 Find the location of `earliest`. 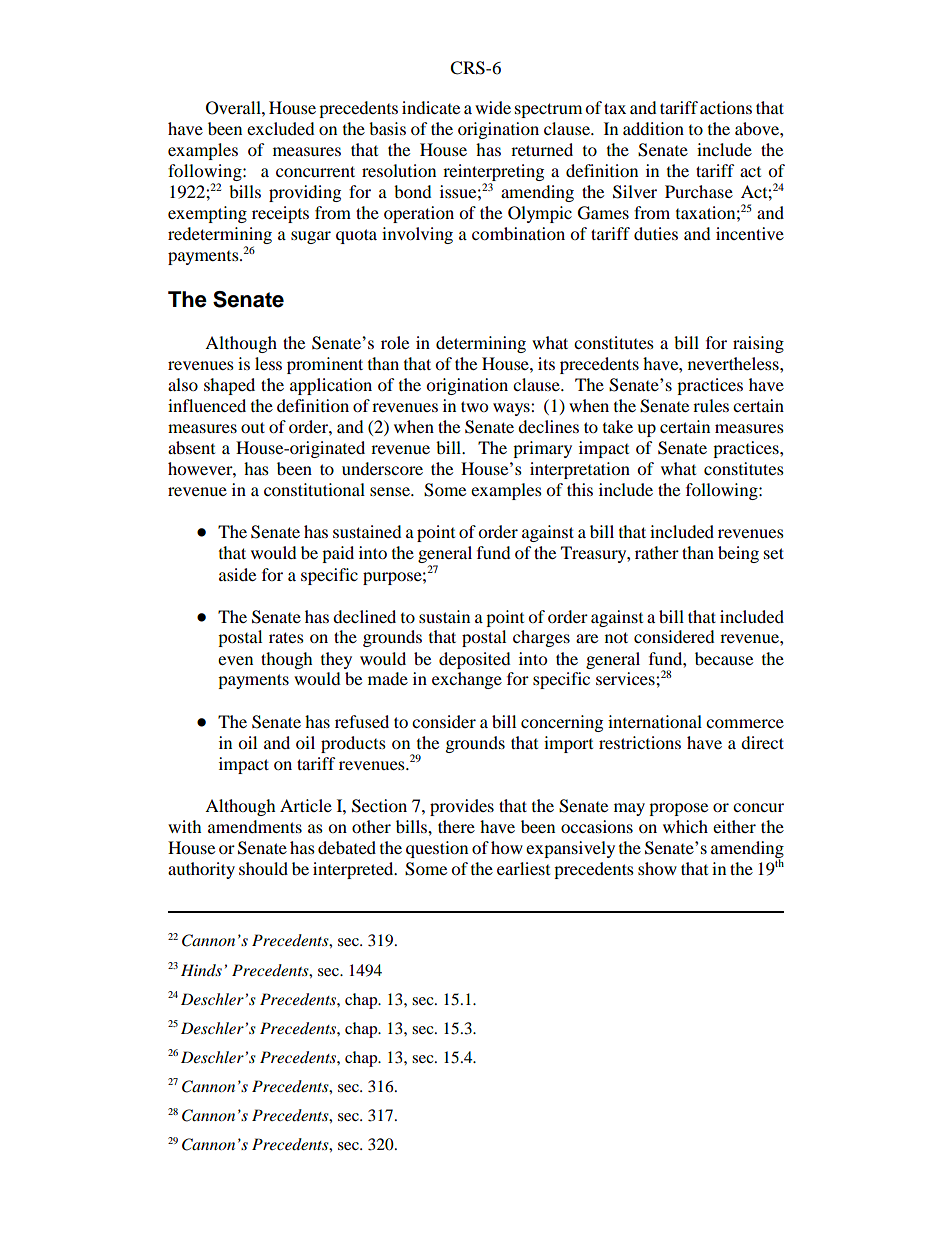

earliest is located at coordinates (523, 868).
